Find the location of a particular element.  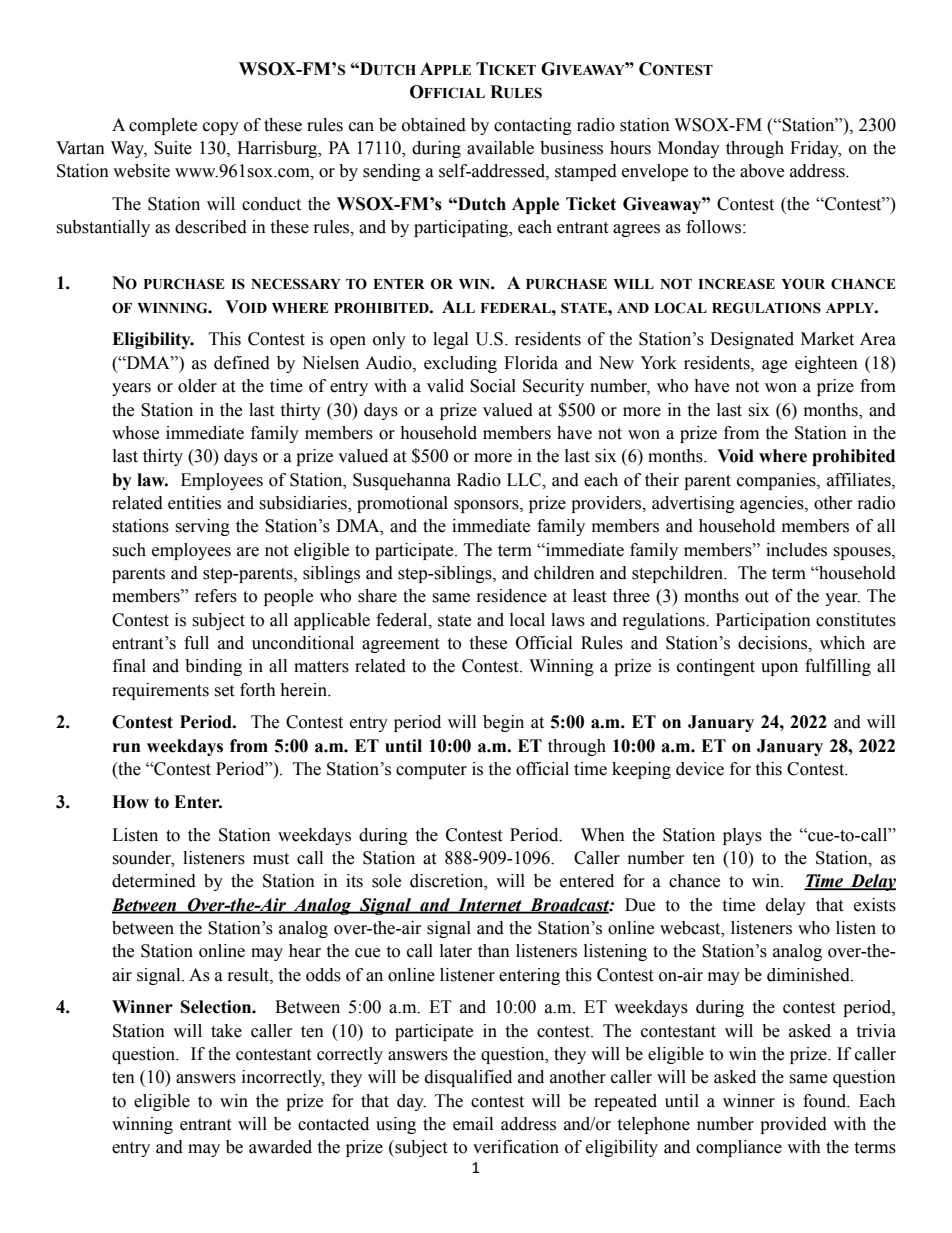

Friday is located at coordinates (815, 149).
